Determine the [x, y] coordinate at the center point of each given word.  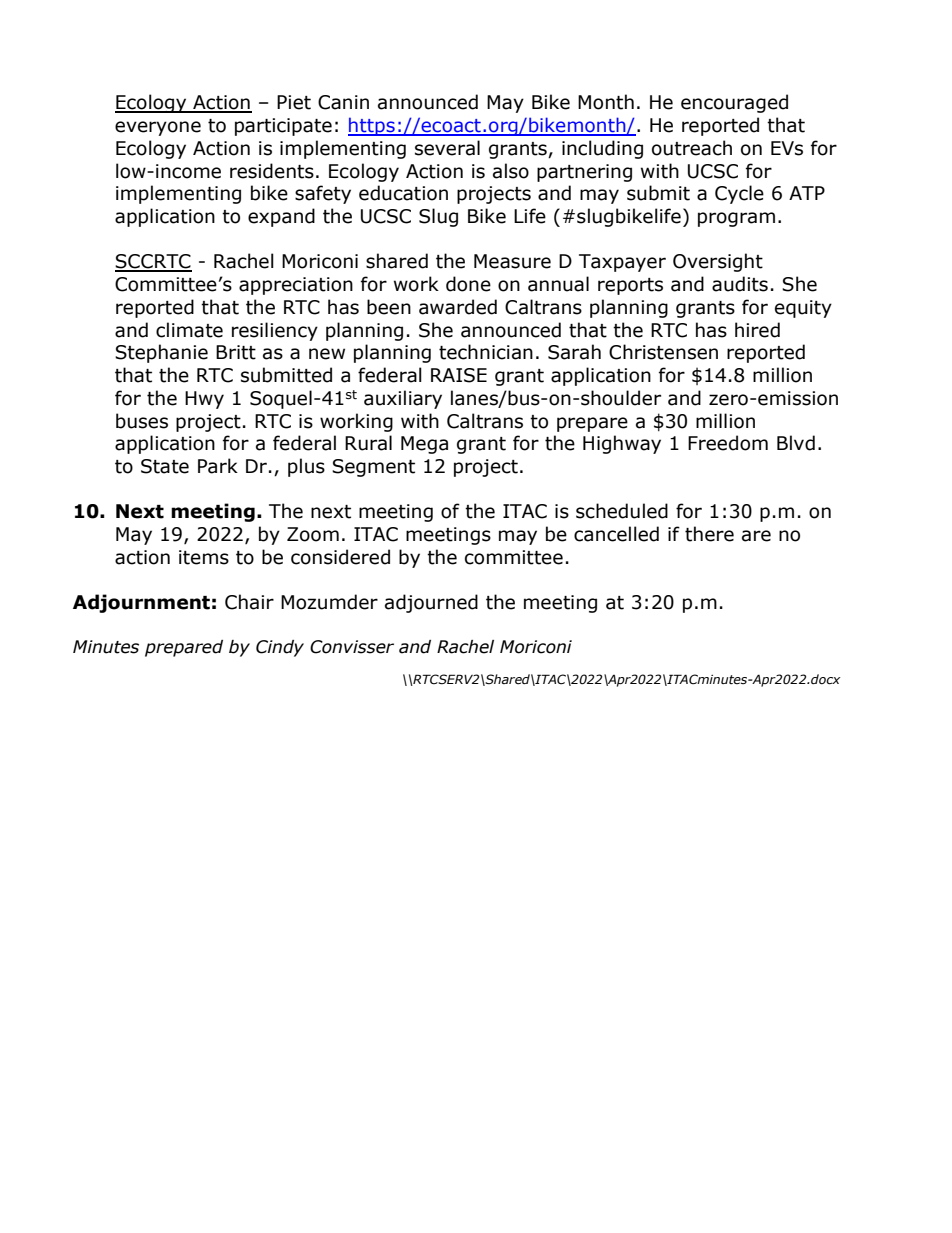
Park [218, 466]
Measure [512, 261]
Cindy [280, 648]
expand [281, 217]
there [709, 534]
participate [283, 127]
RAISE [459, 375]
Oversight [718, 262]
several [447, 148]
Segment [373, 468]
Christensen [663, 352]
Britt [236, 352]
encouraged [734, 103]
